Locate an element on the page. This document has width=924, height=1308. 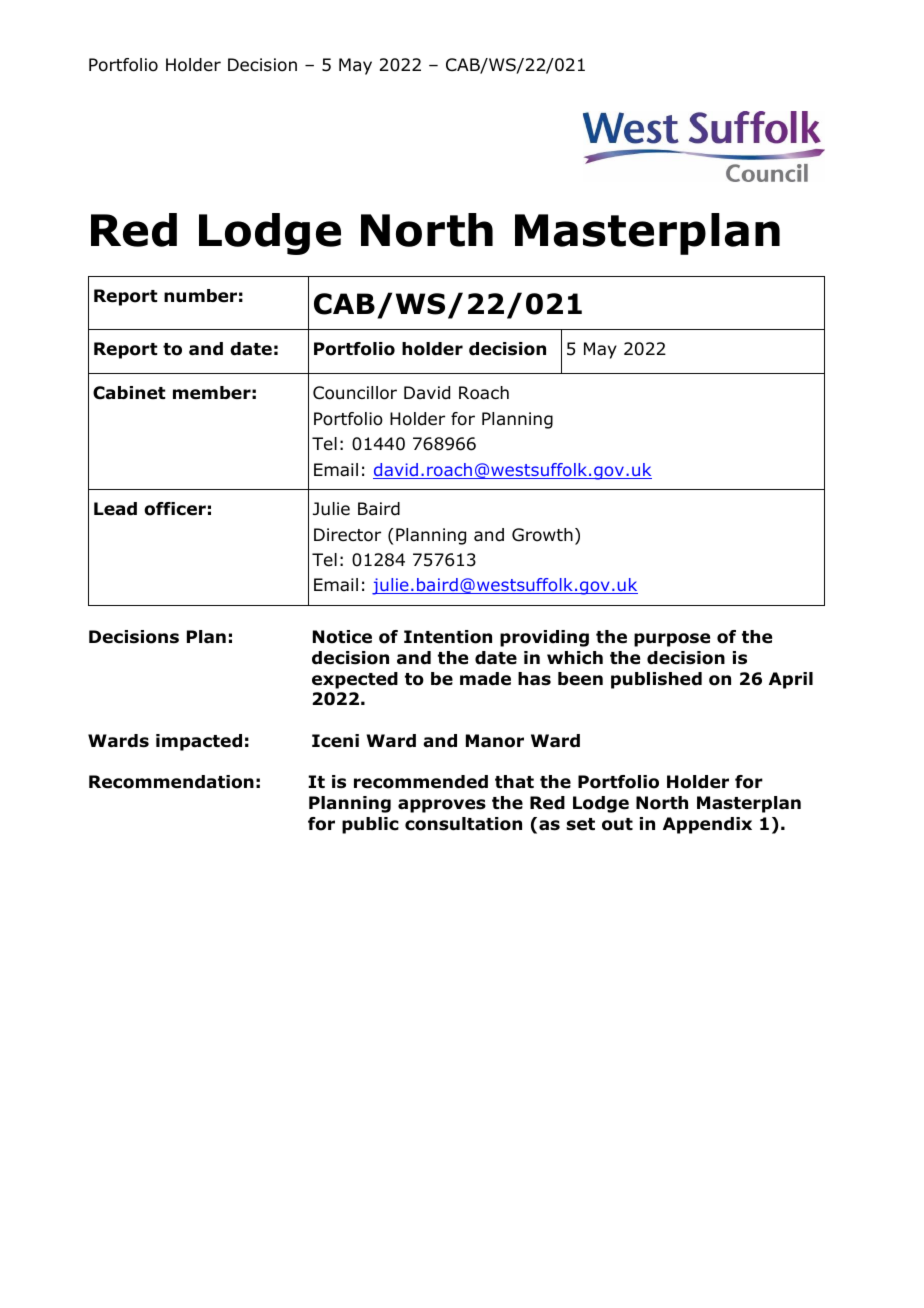
Director is located at coordinates (347, 535).
